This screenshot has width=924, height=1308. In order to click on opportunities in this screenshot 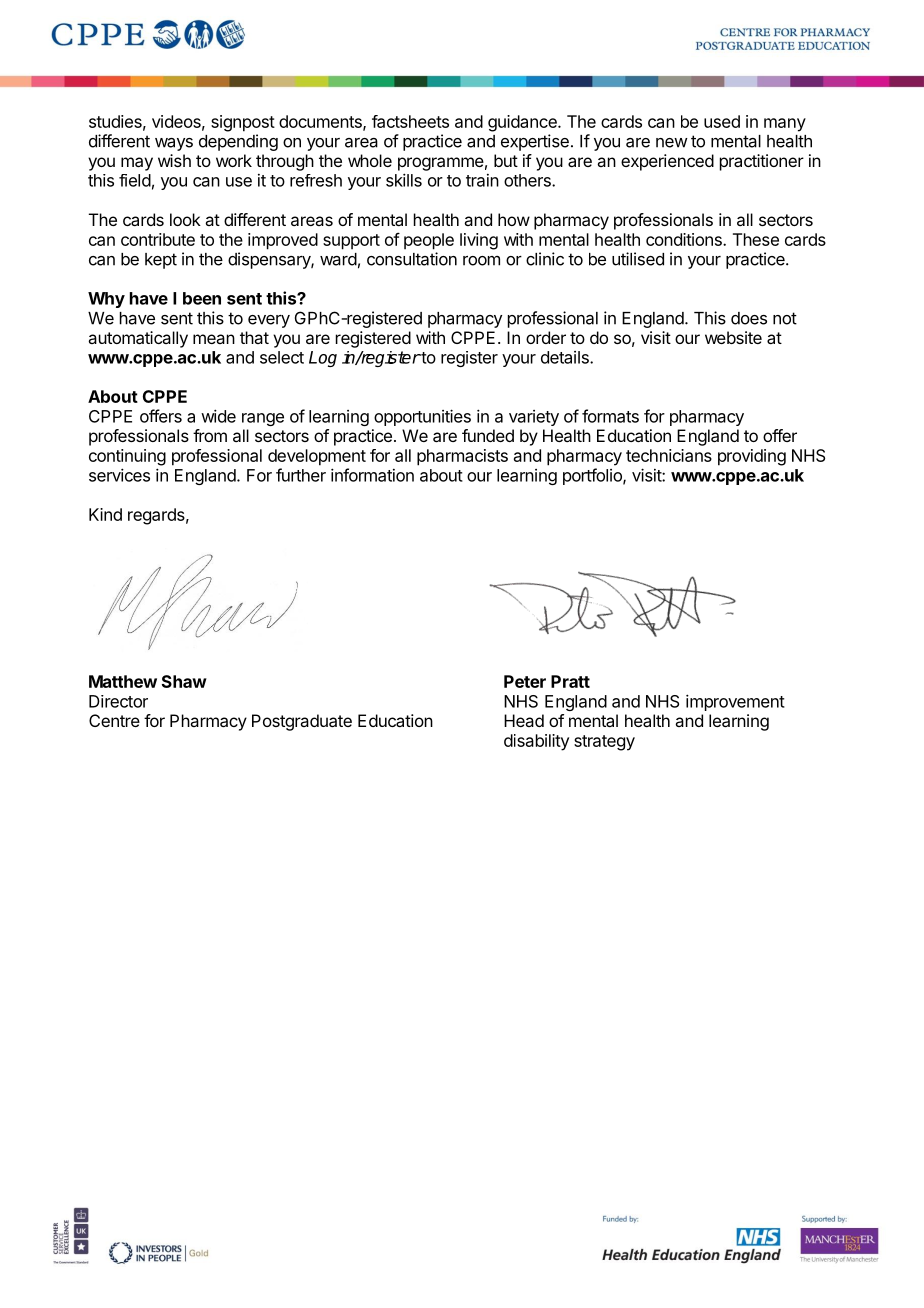, I will do `click(422, 417)`.
